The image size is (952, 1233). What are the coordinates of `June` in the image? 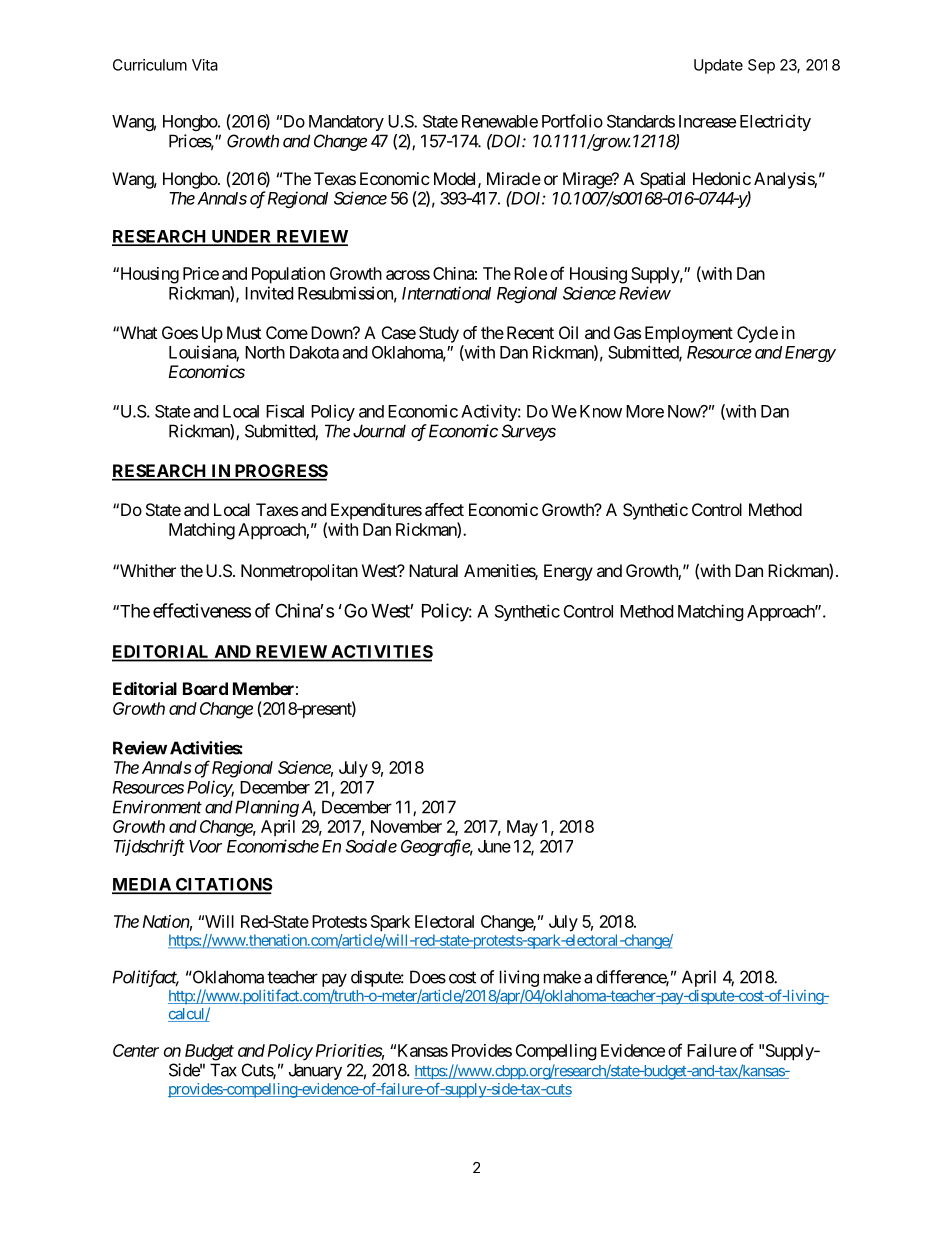 It's located at (494, 846).
